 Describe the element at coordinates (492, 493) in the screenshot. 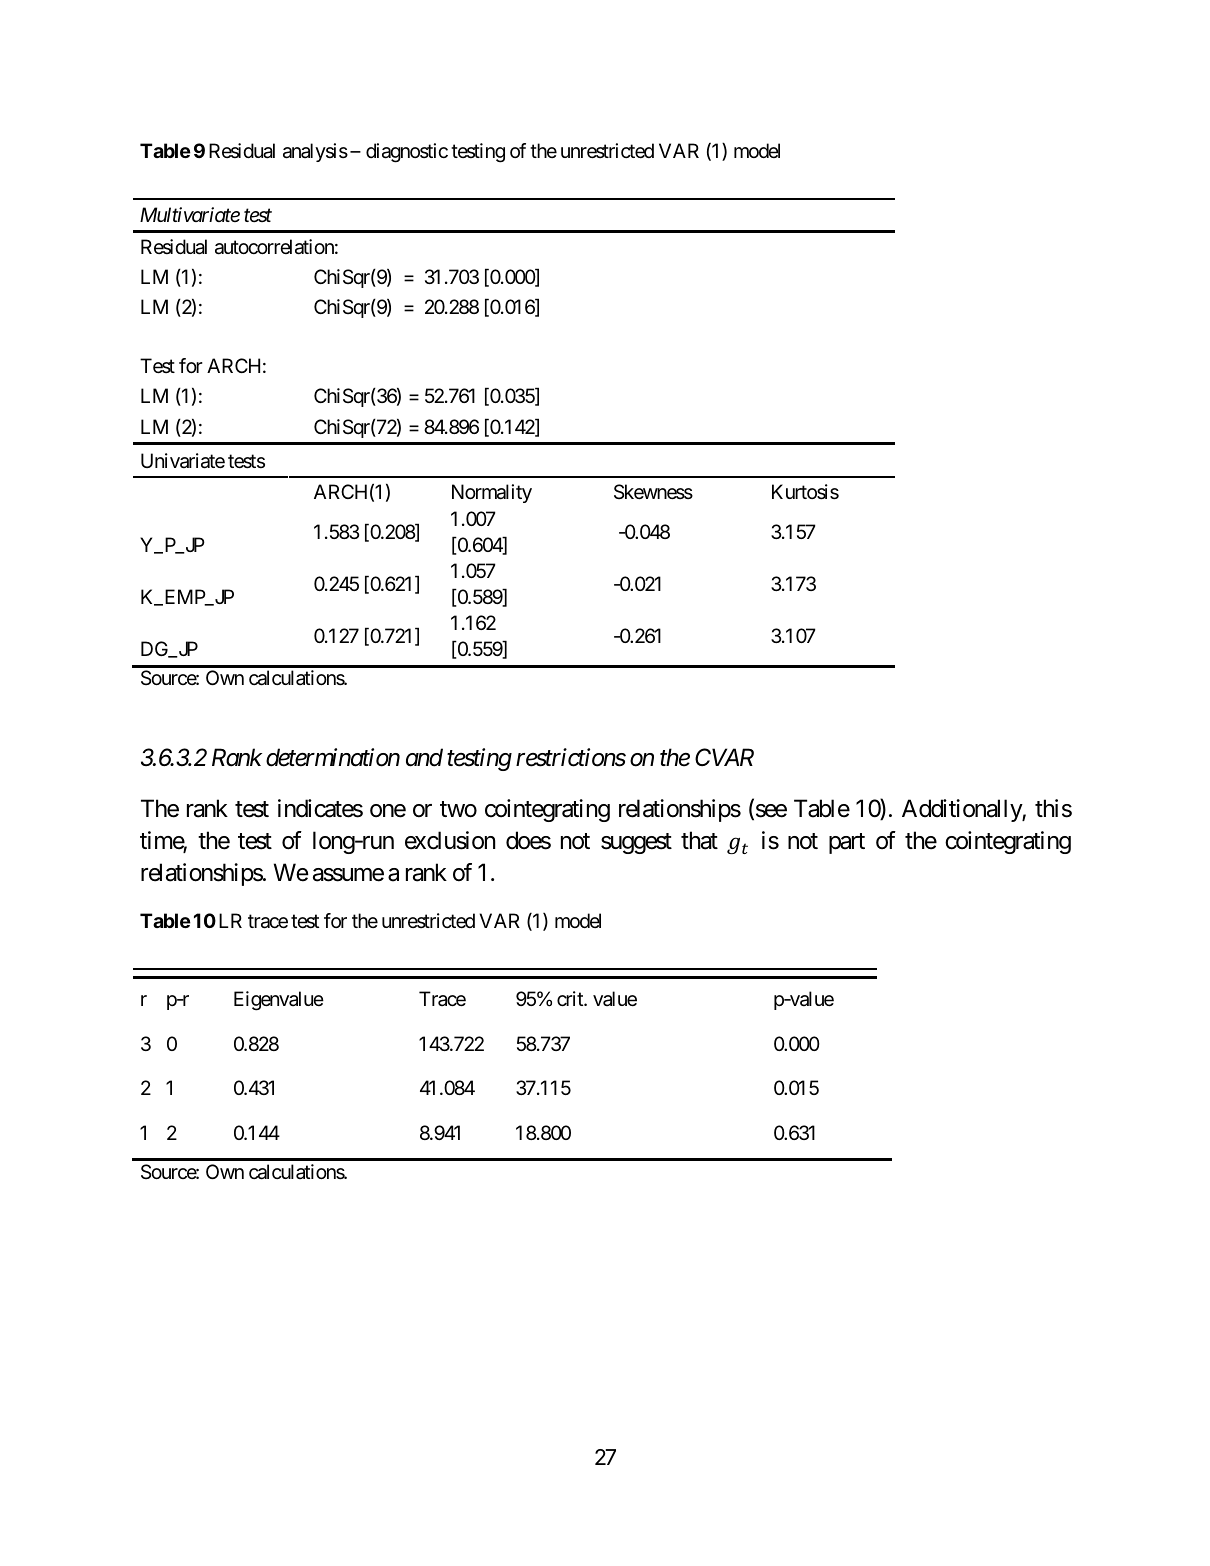

I see `Normality` at that location.
